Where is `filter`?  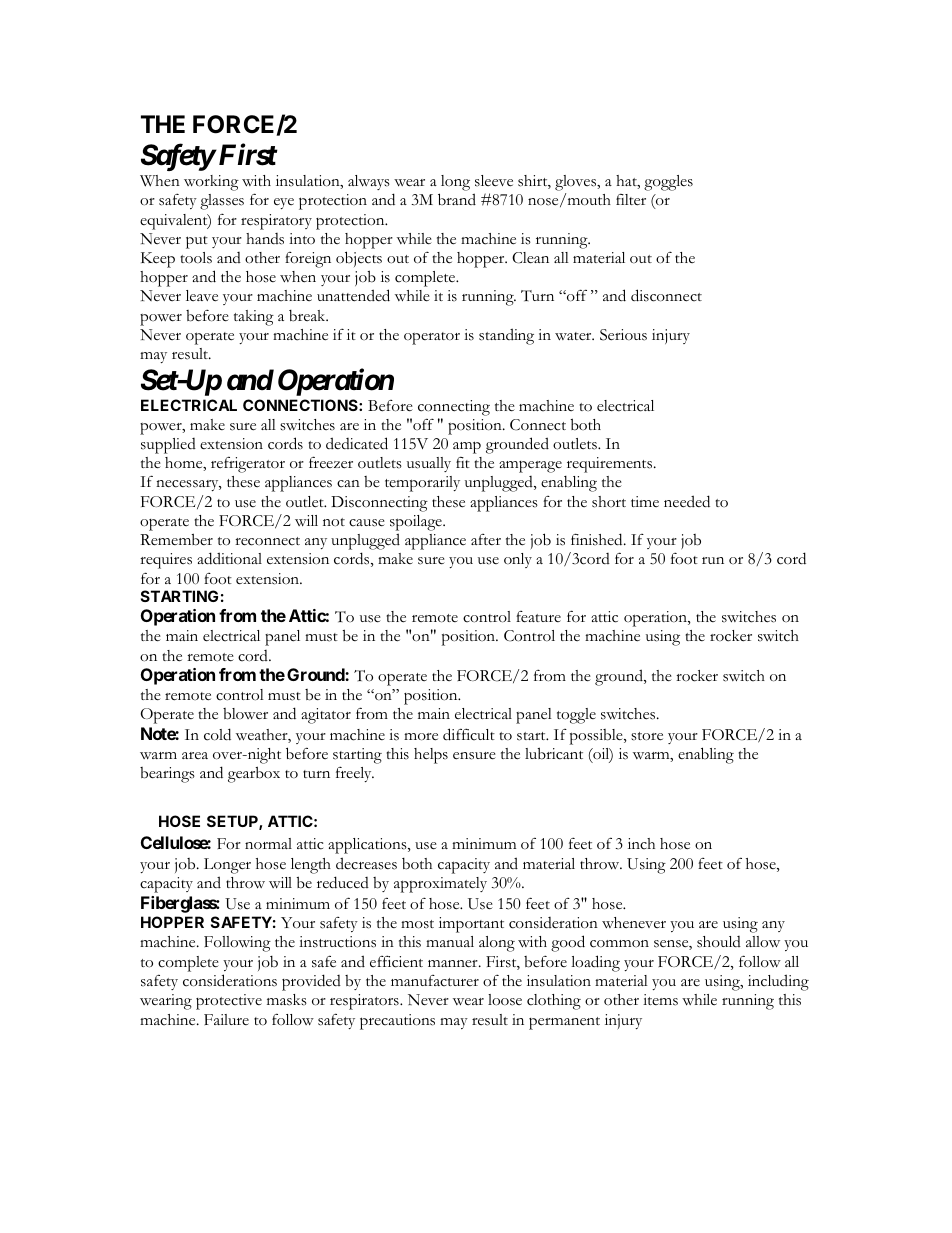 filter is located at coordinates (631, 200).
